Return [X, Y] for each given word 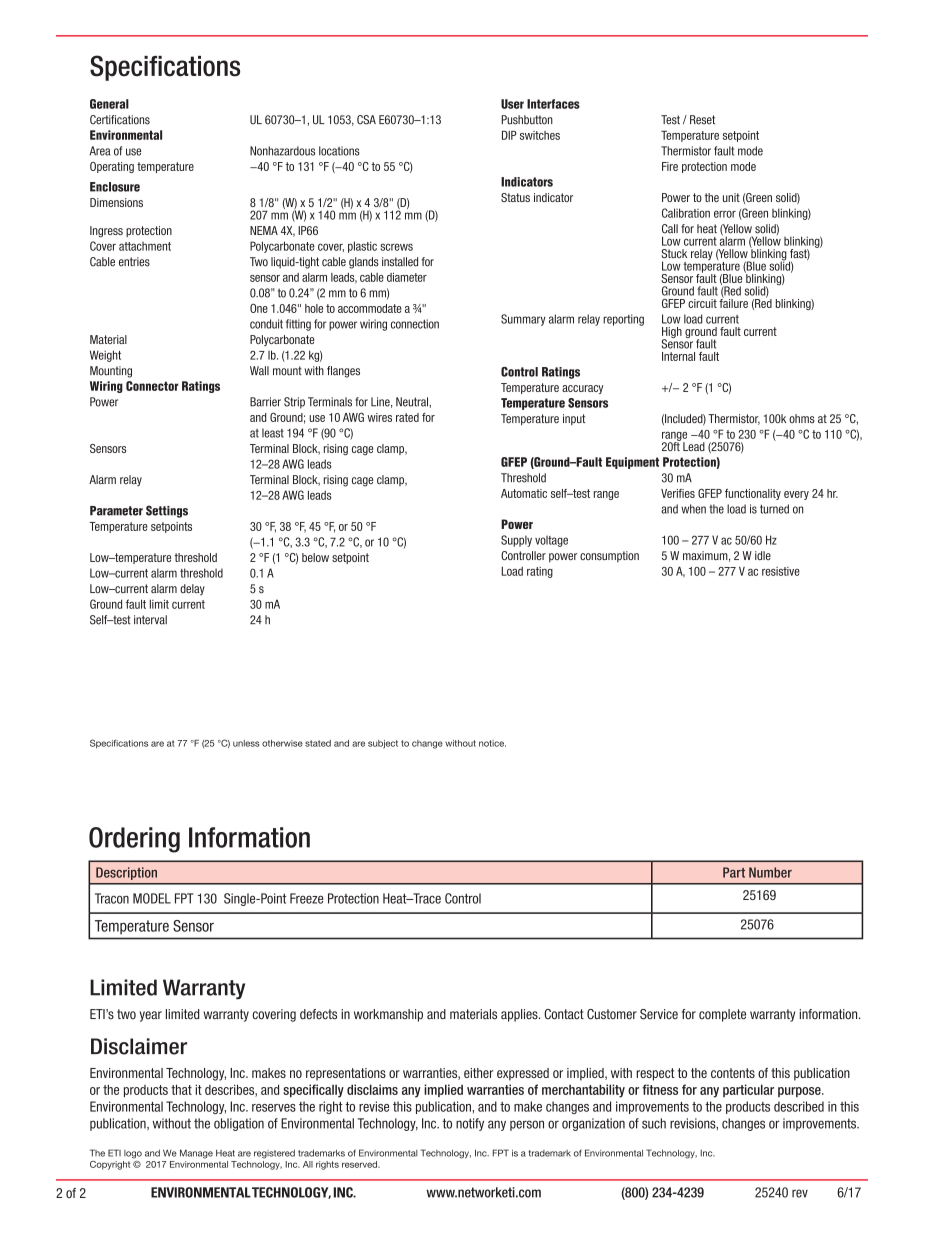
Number [770, 872]
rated [407, 417]
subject [383, 744]
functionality [753, 494]
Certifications [120, 120]
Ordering [134, 840]
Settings [167, 511]
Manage [196, 1154]
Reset [702, 120]
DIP [509, 135]
